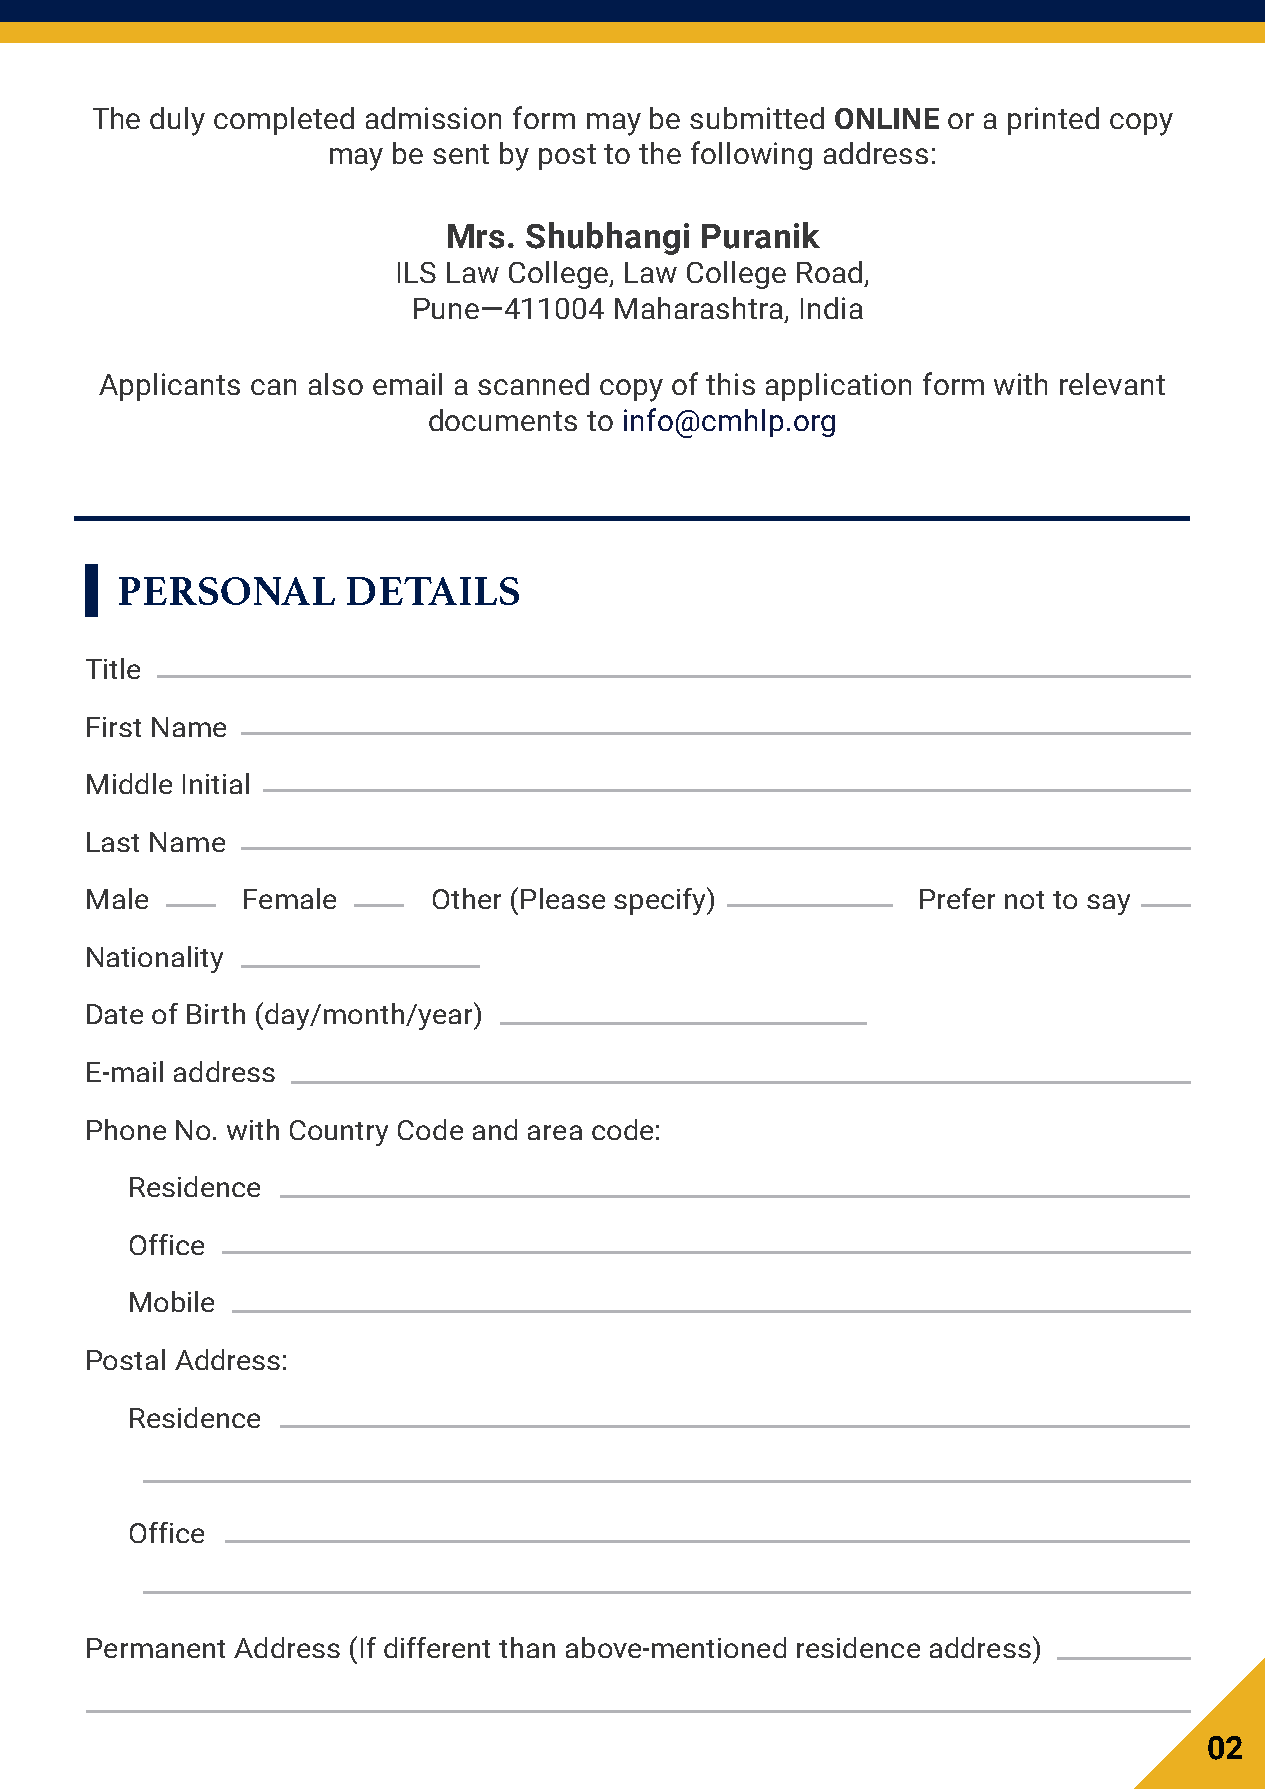  What do you see at coordinates (1112, 384) in the image?
I see `relevant` at bounding box center [1112, 384].
